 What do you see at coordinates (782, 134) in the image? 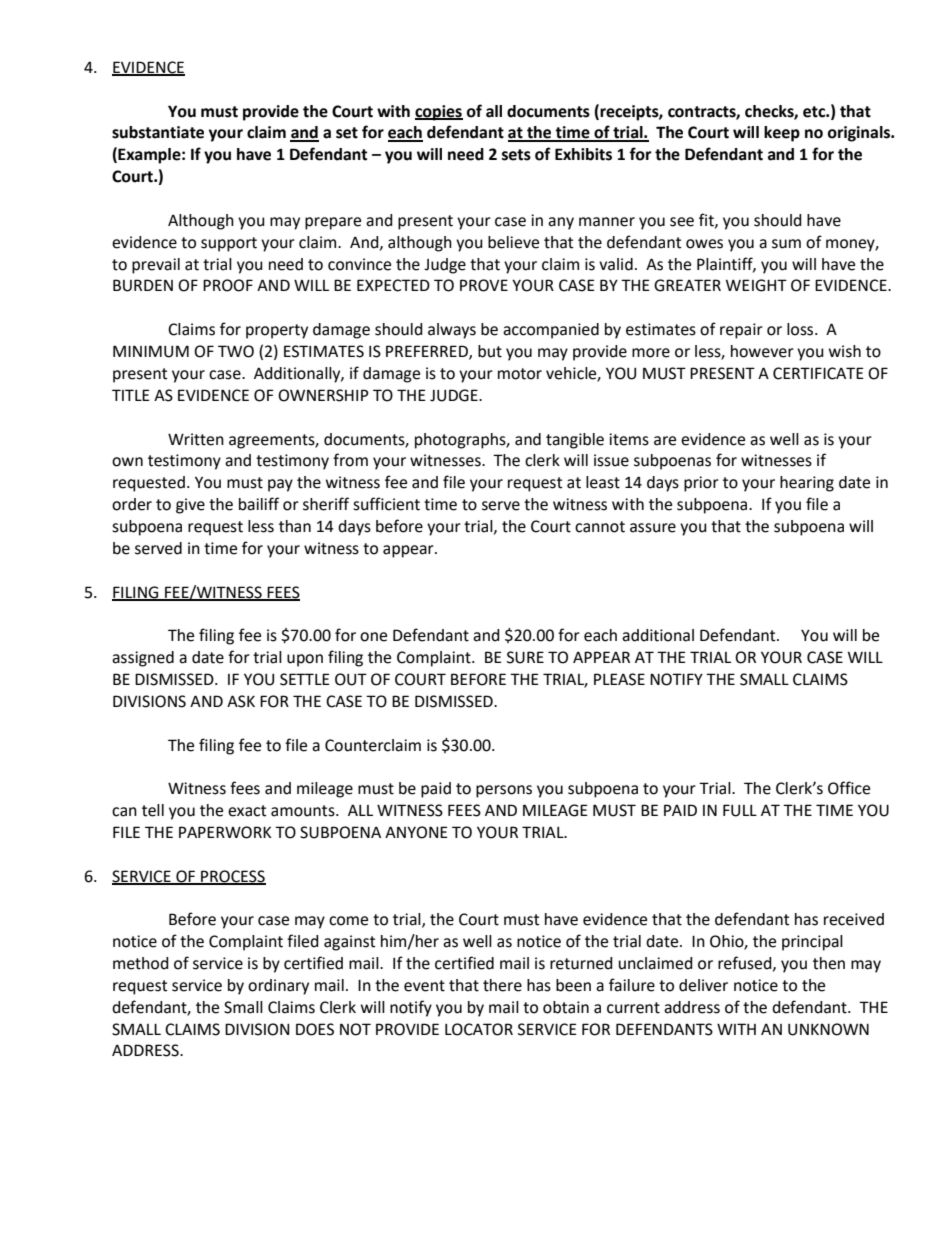
I see `keep` at bounding box center [782, 134].
